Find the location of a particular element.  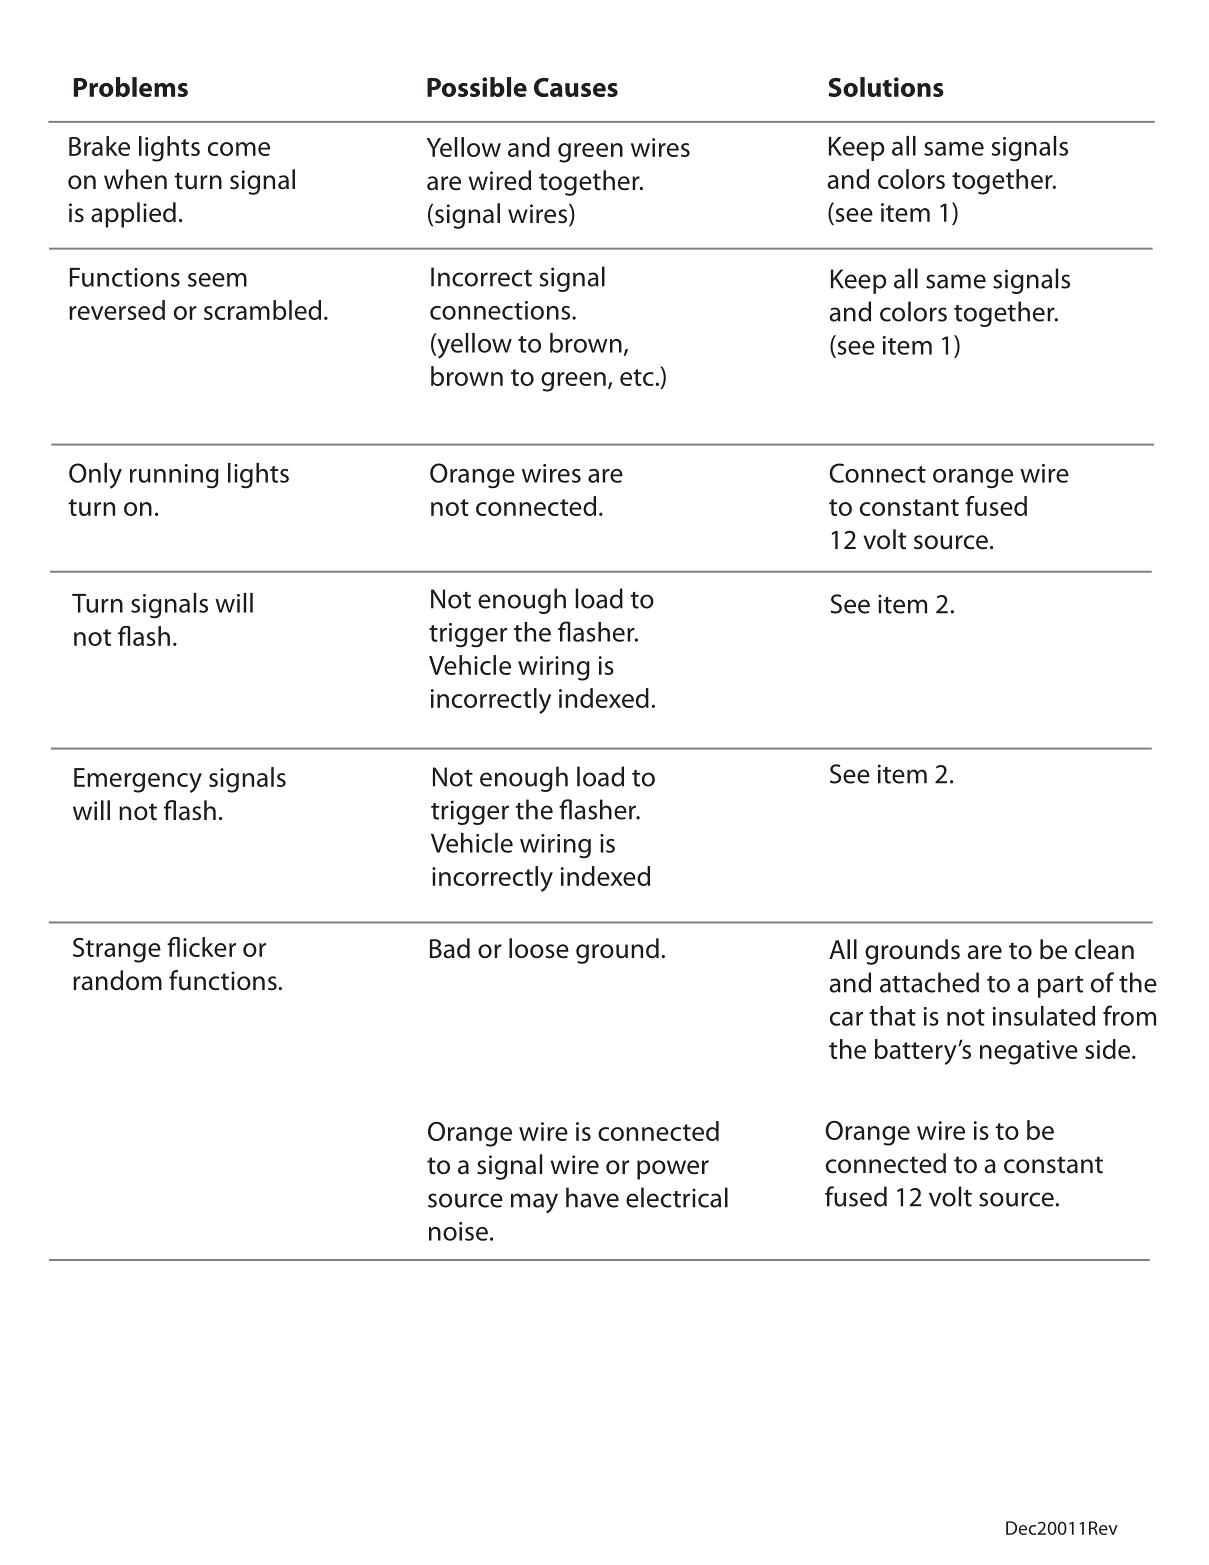

scrambled is located at coordinates (262, 310).
